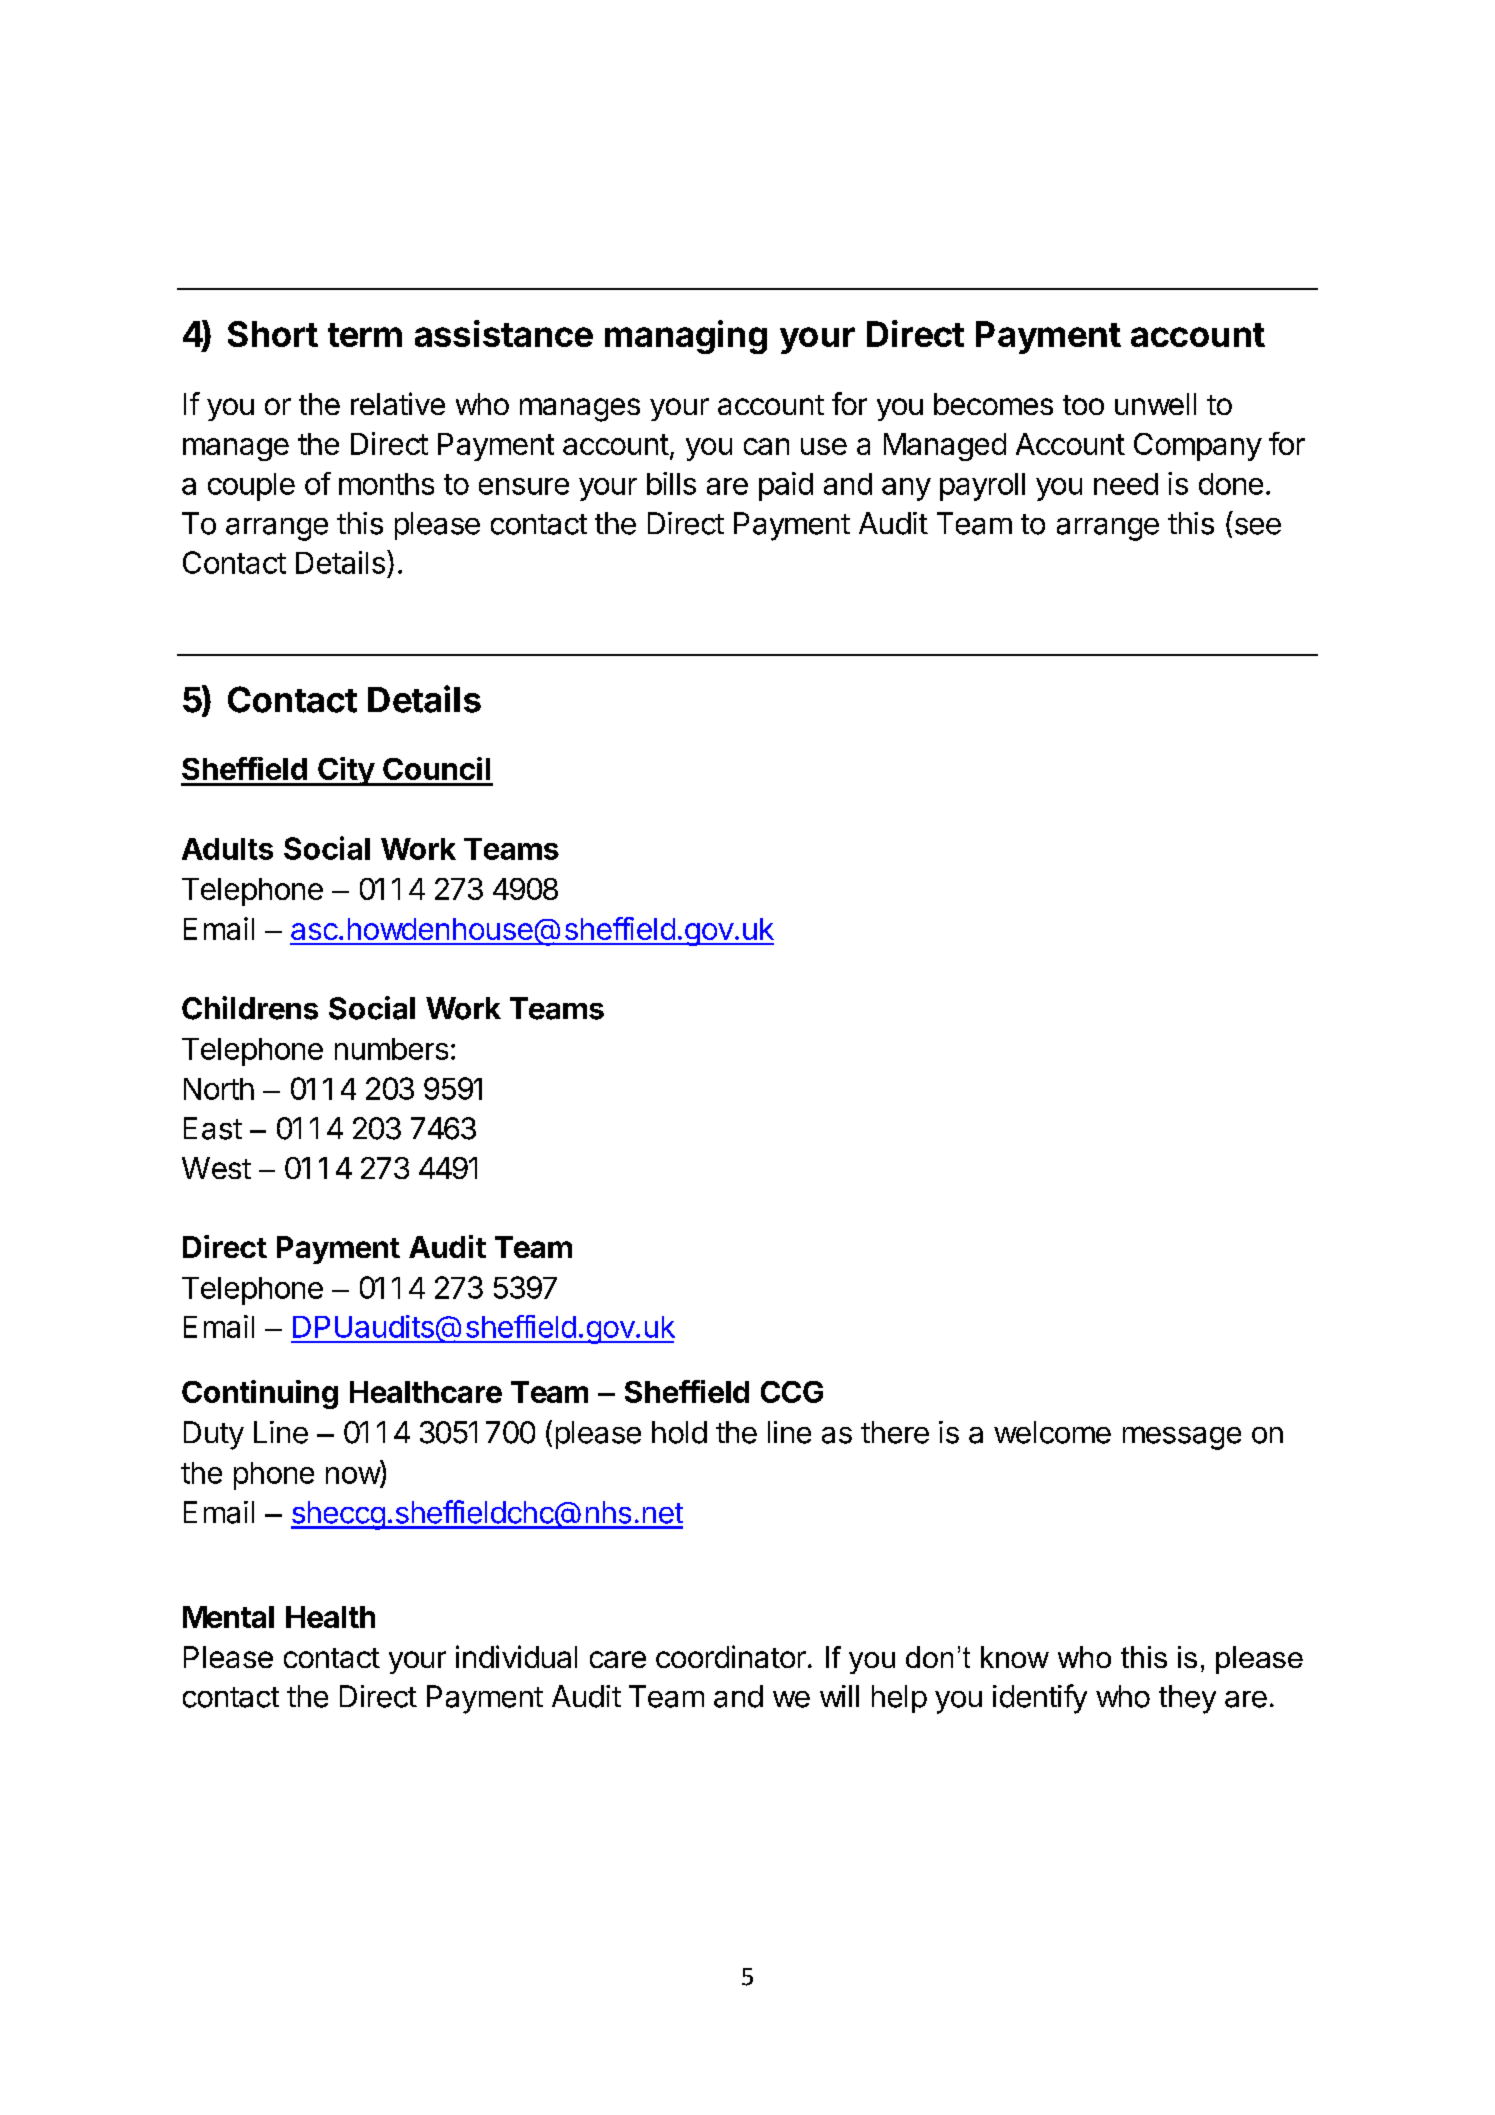 This image has width=1495, height=2115. Describe the element at coordinates (1052, 1432) in the image. I see `welcome` at that location.
